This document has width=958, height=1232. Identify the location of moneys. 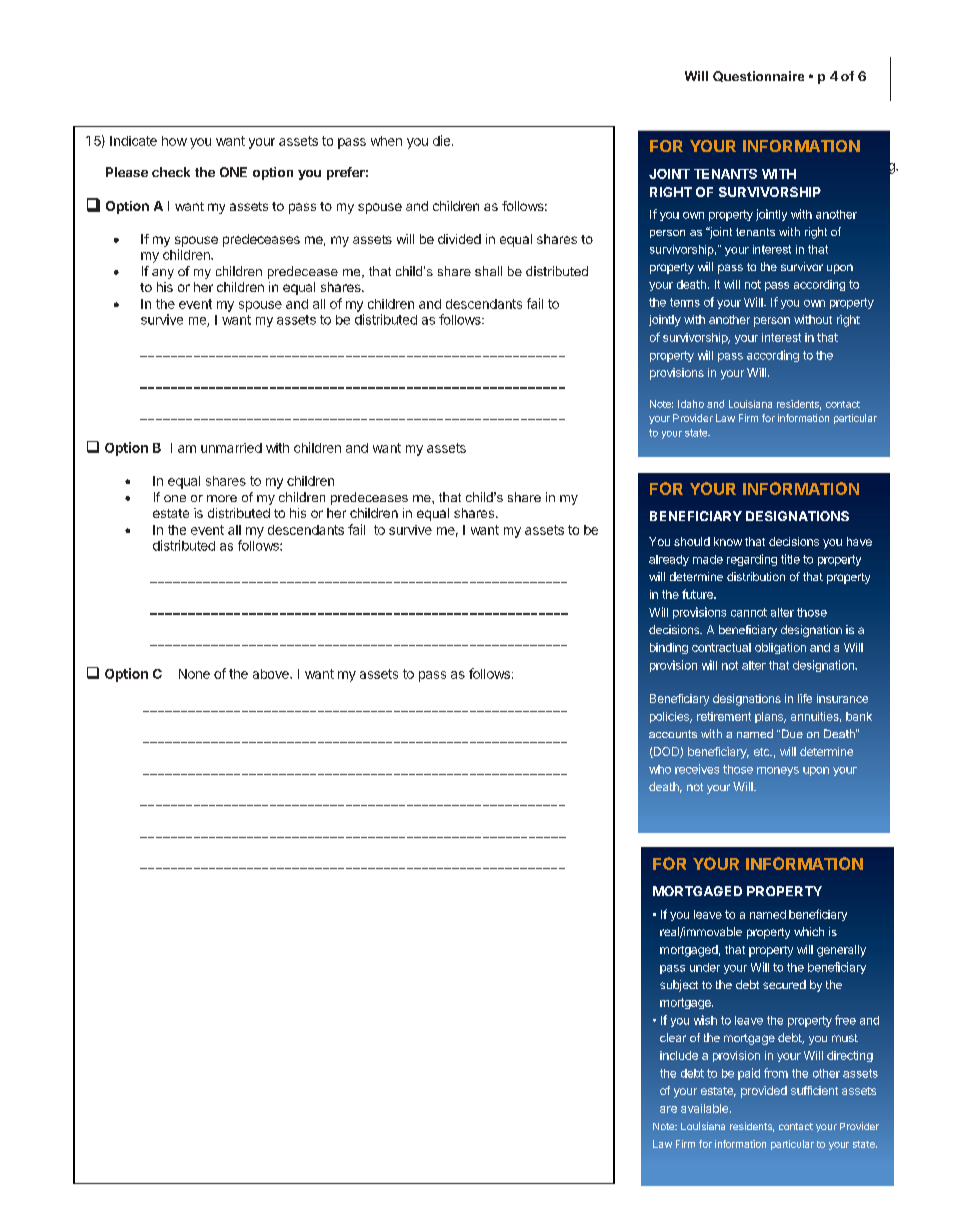
(778, 771).
